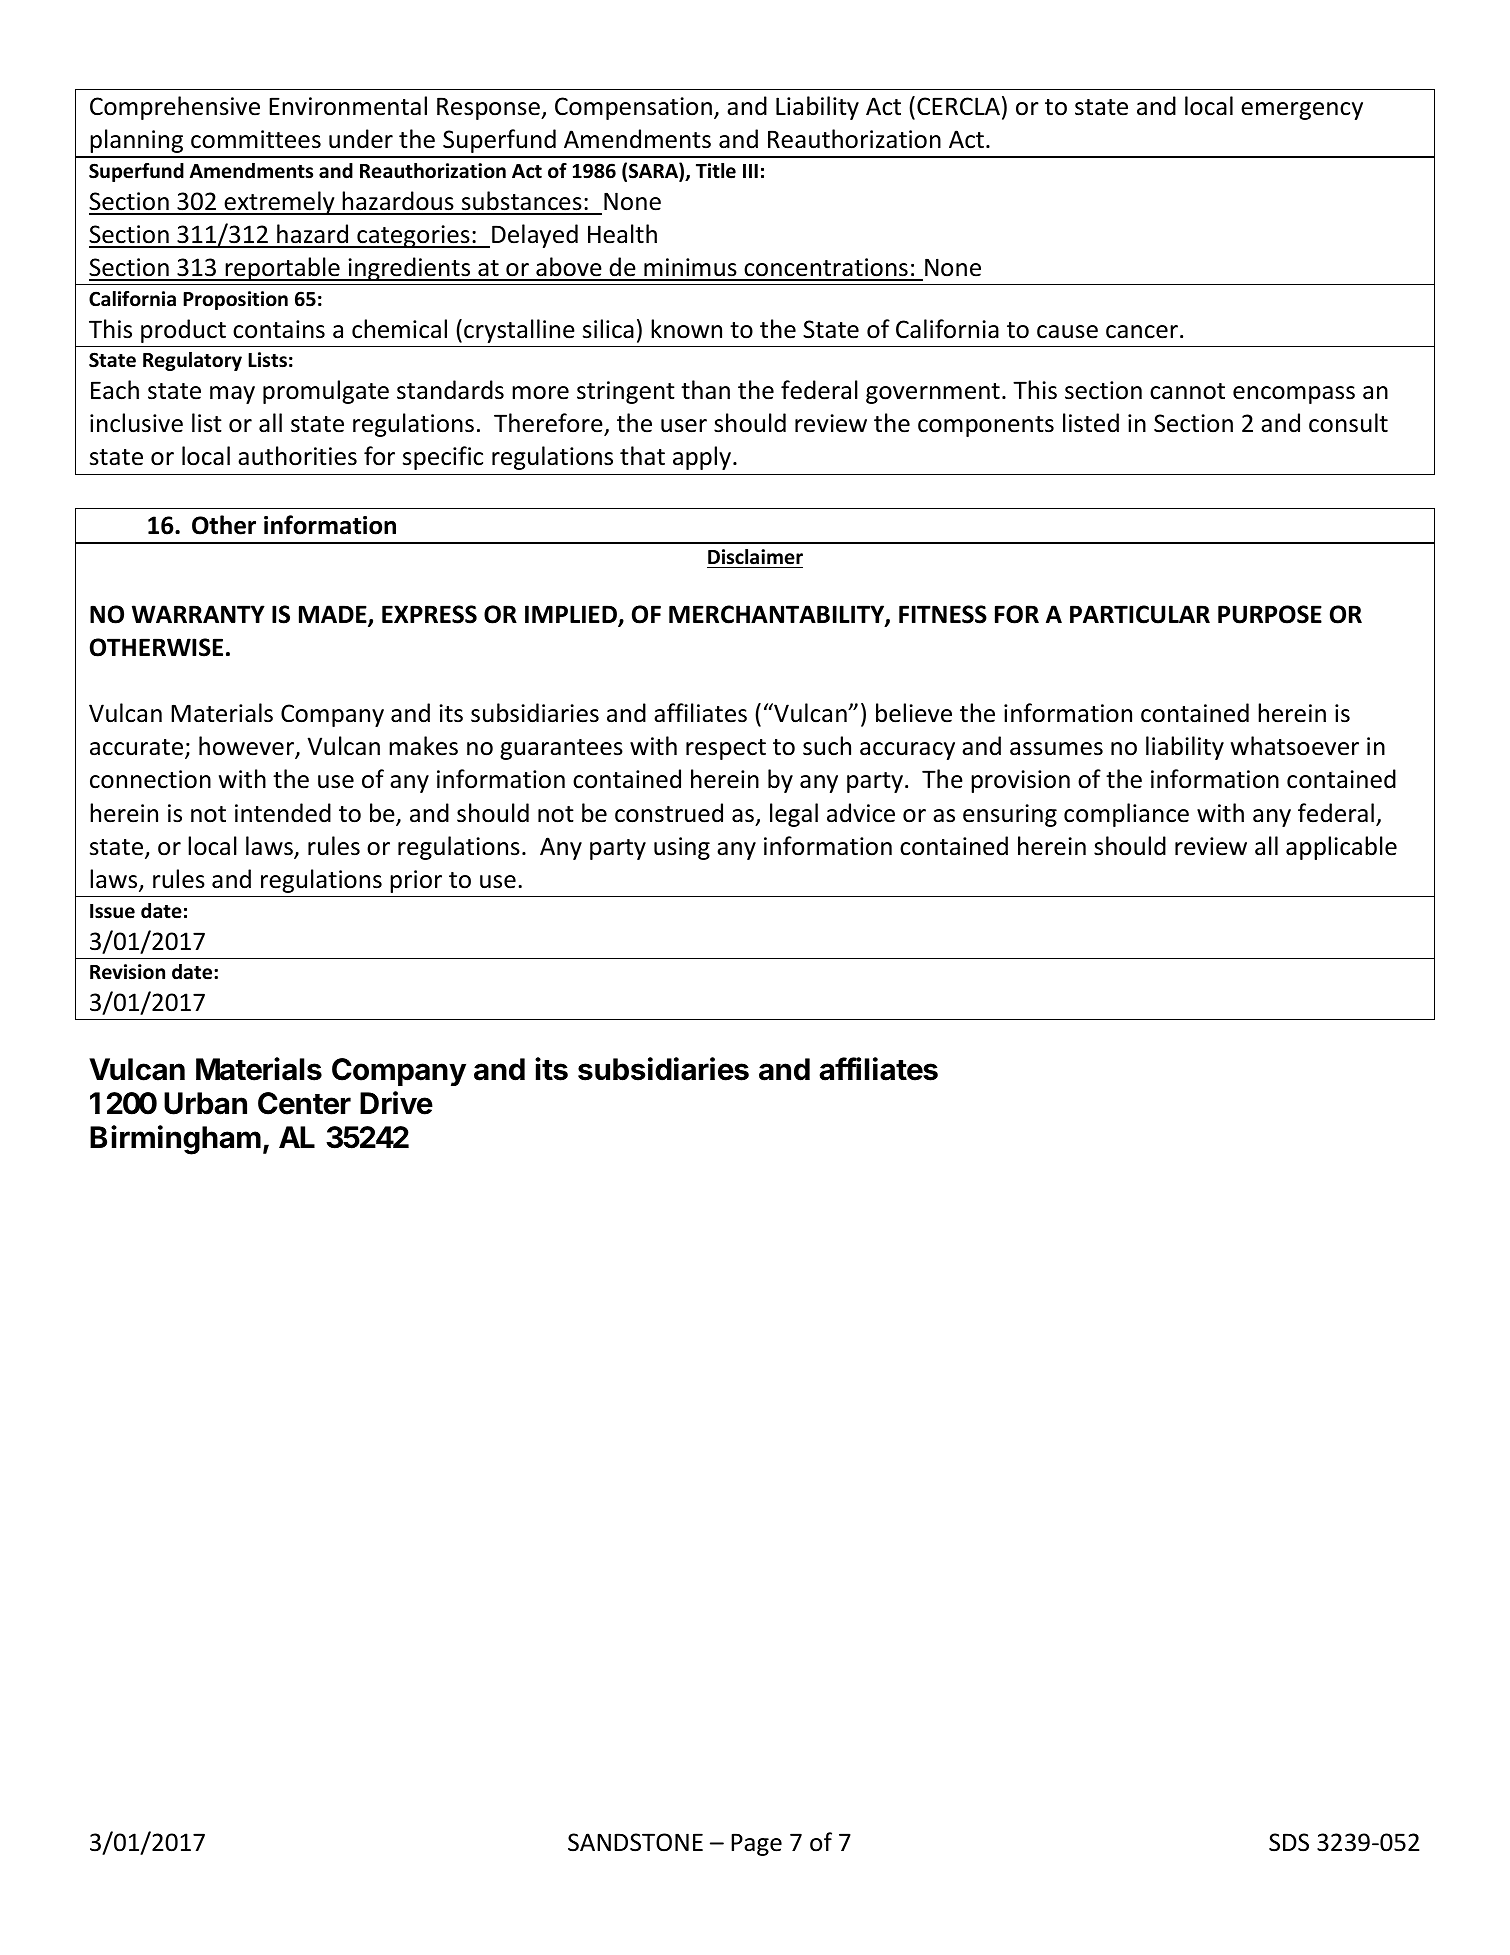 The height and width of the screenshot is (1955, 1510). Describe the element at coordinates (1302, 111) in the screenshot. I see `emergency` at that location.
